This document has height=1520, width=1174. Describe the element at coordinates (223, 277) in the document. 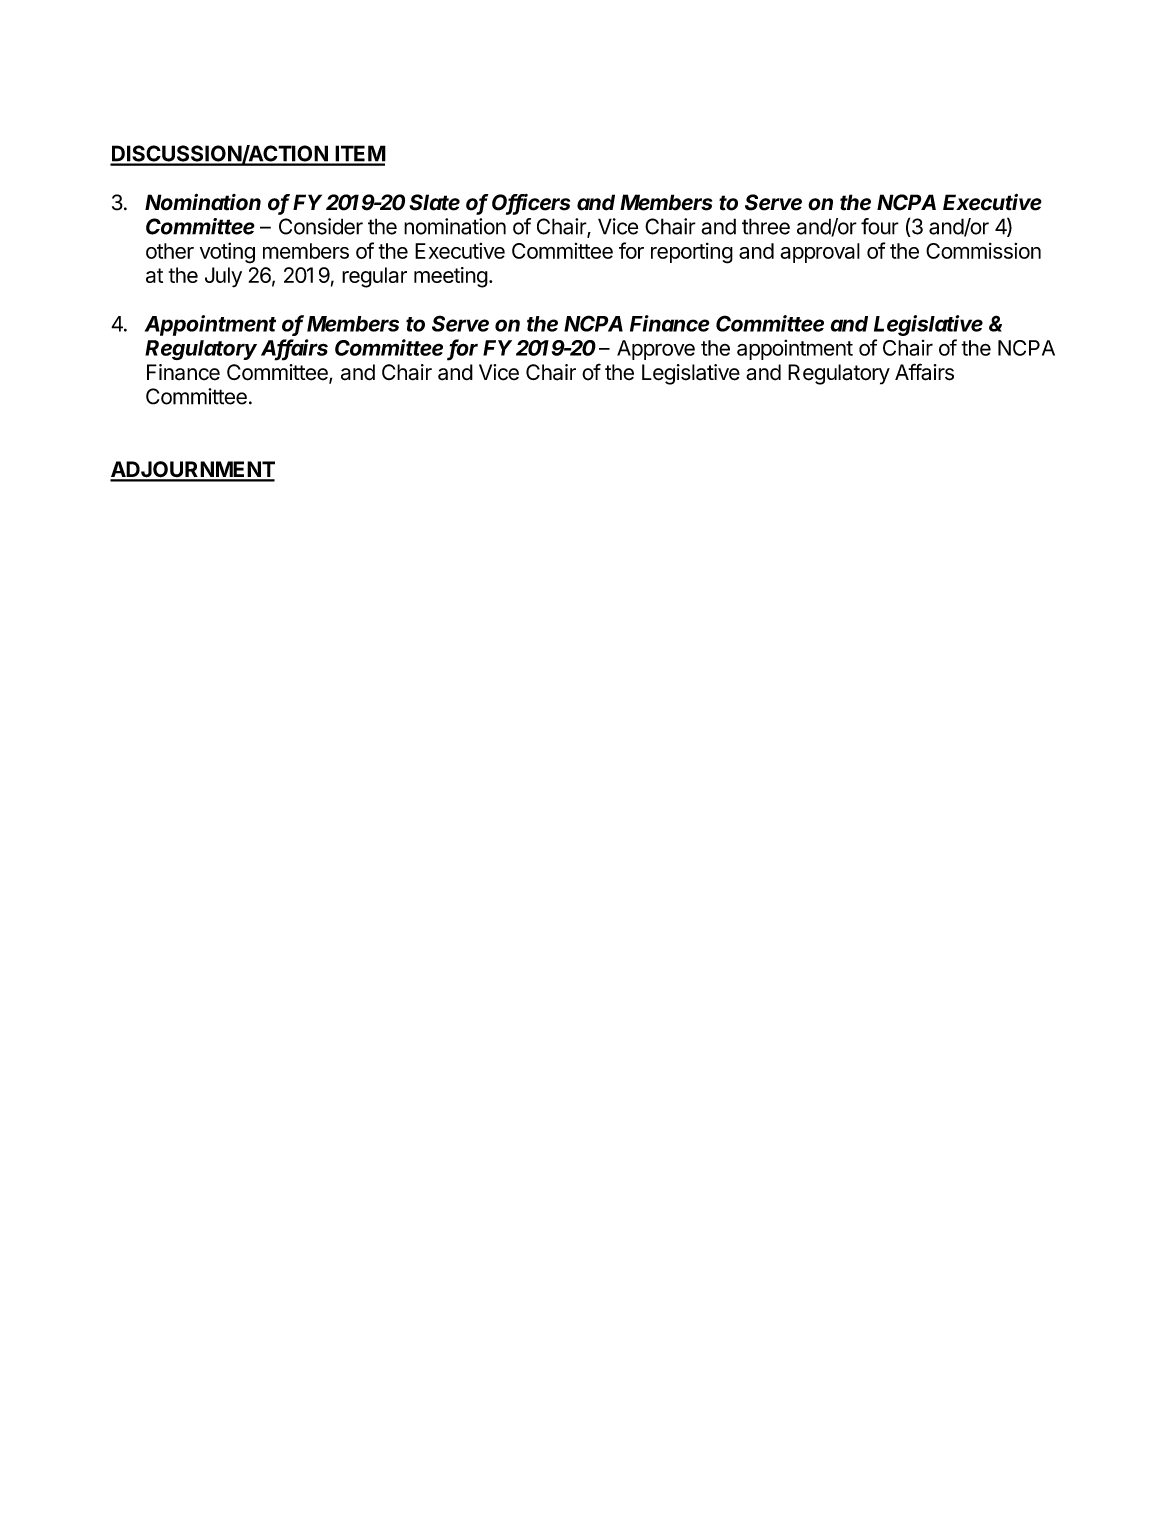

I see `July` at that location.
